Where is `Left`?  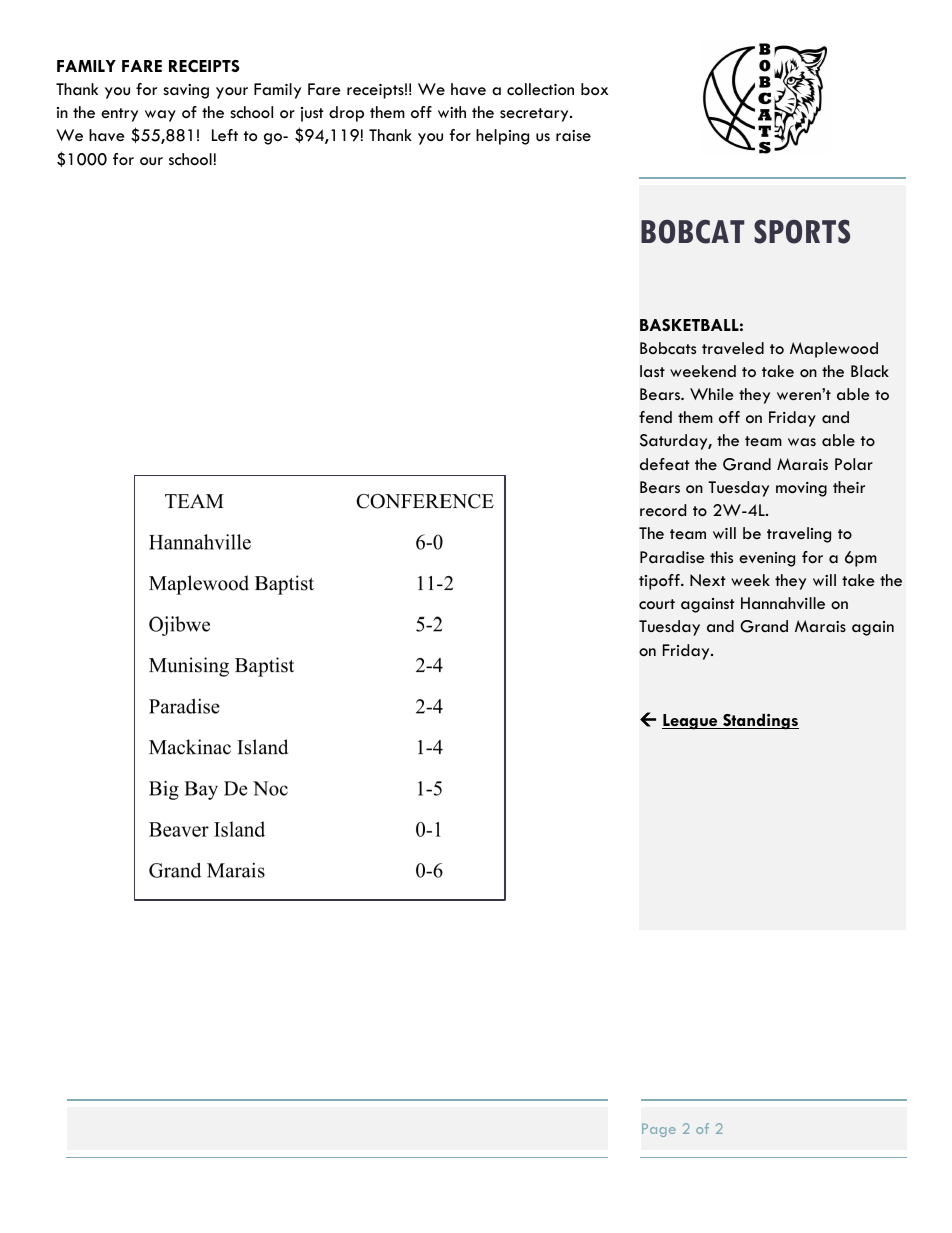 Left is located at coordinates (225, 135).
